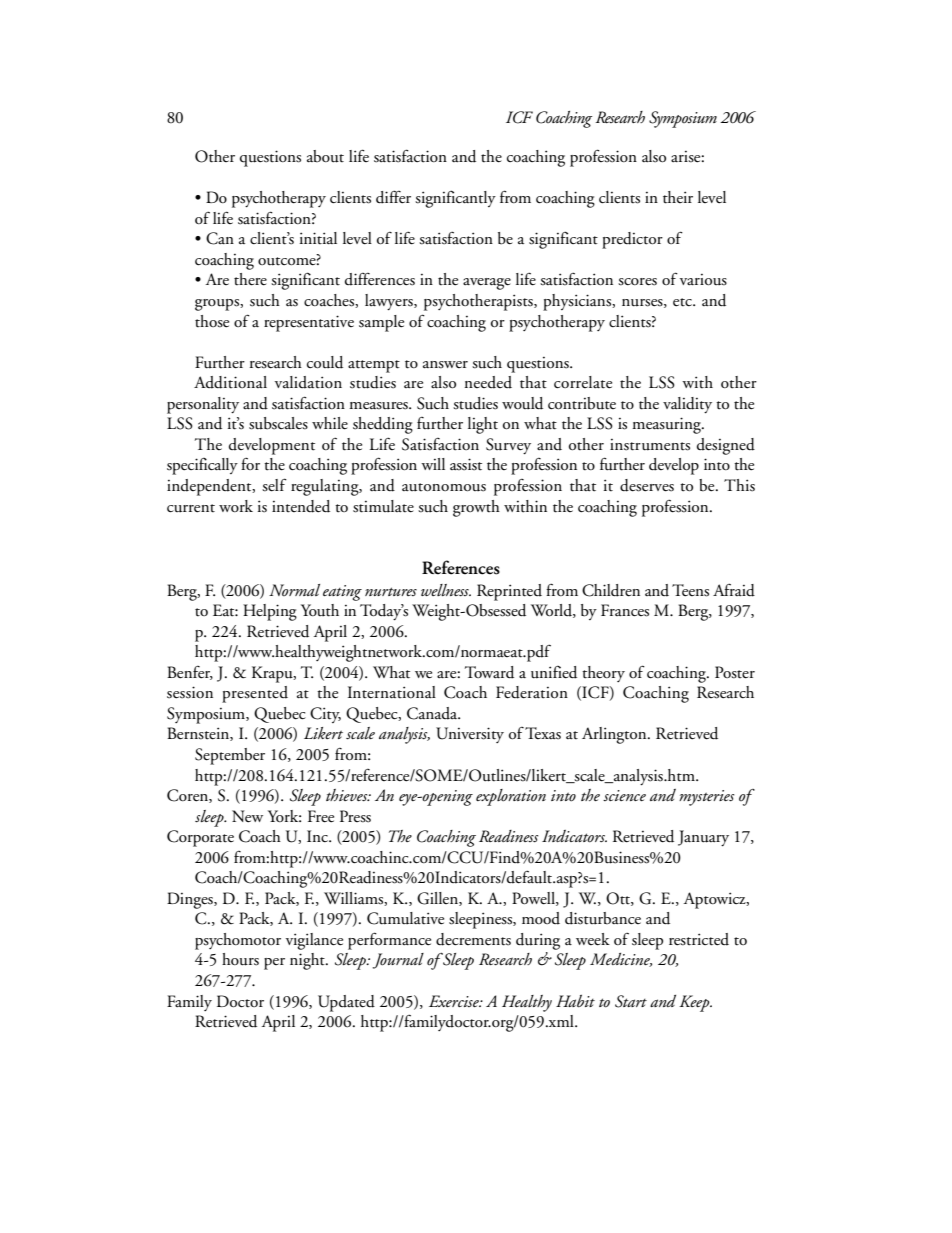 This screenshot has width=952, height=1233. What do you see at coordinates (466, 464) in the screenshot?
I see `assist` at bounding box center [466, 464].
